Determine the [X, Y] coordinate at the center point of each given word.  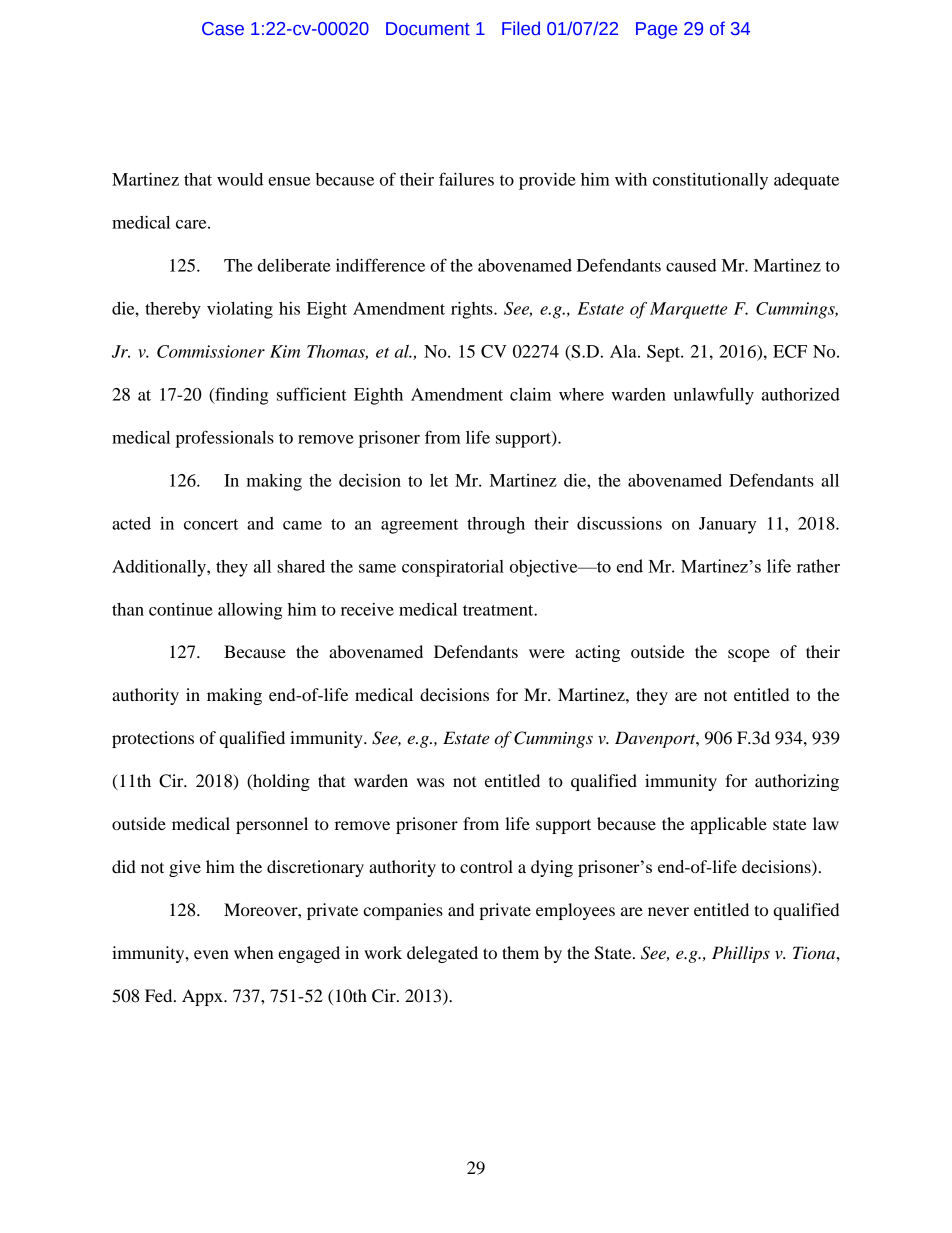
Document [428, 29]
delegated [442, 954]
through [496, 525]
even [211, 954]
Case [223, 29]
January [727, 525]
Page [656, 30]
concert [211, 524]
